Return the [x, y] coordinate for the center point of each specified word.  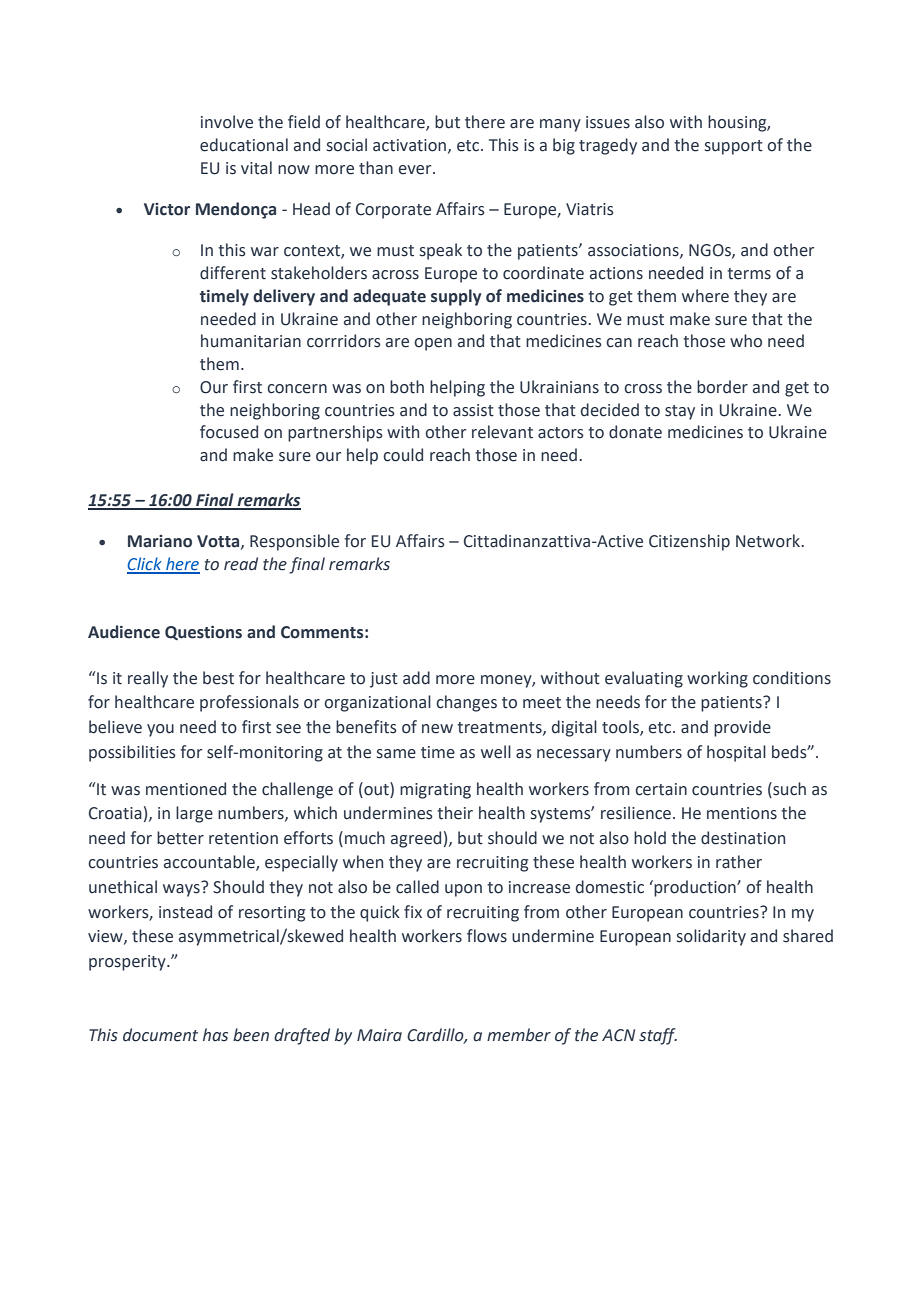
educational [244, 145]
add [416, 678]
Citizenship [689, 542]
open [433, 344]
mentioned [186, 789]
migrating [435, 791]
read [241, 564]
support [734, 147]
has [215, 1035]
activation [411, 146]
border [722, 387]
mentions [742, 813]
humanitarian [251, 341]
